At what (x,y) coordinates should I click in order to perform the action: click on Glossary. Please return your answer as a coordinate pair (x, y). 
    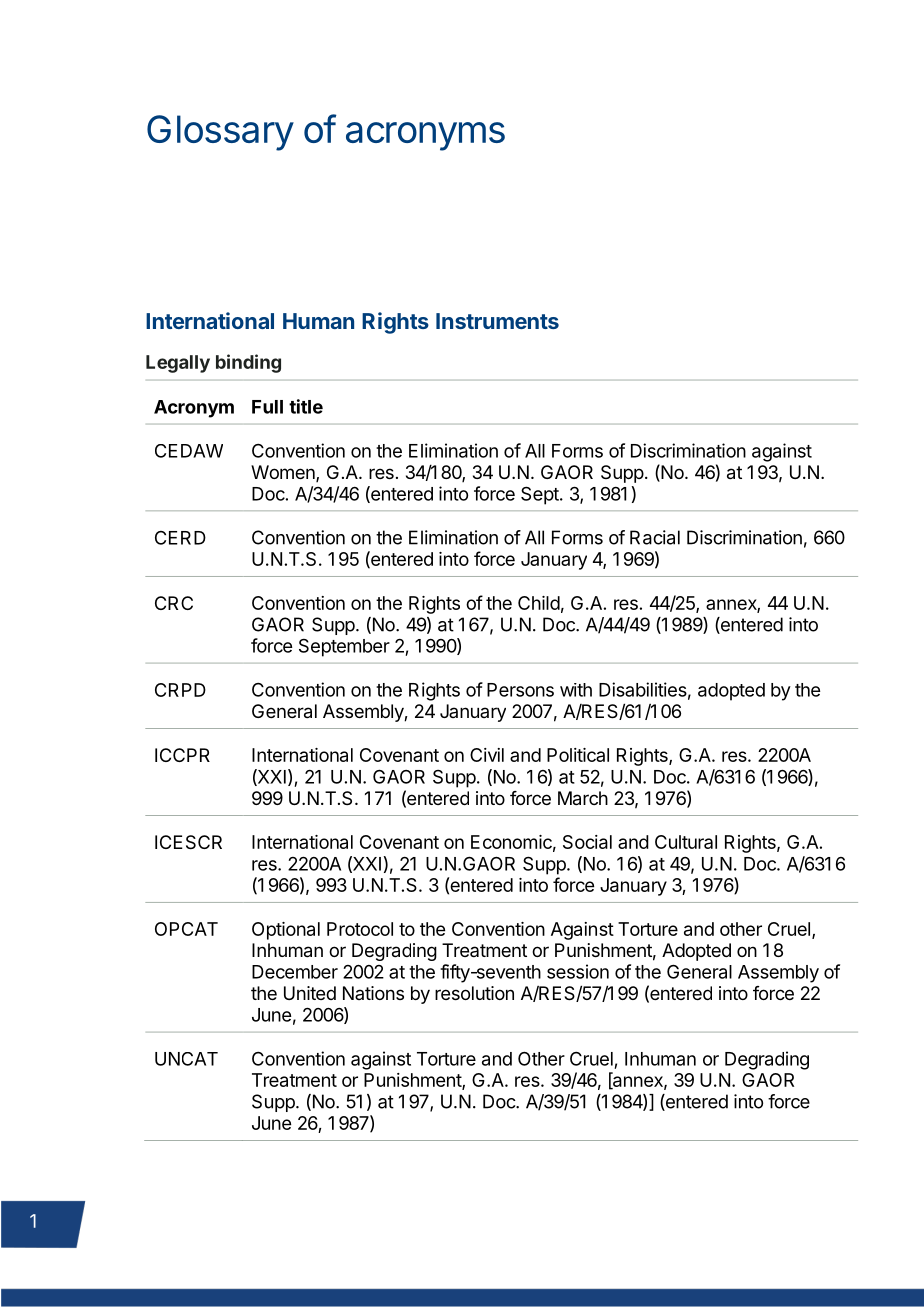
    Looking at the image, I should click on (220, 133).
